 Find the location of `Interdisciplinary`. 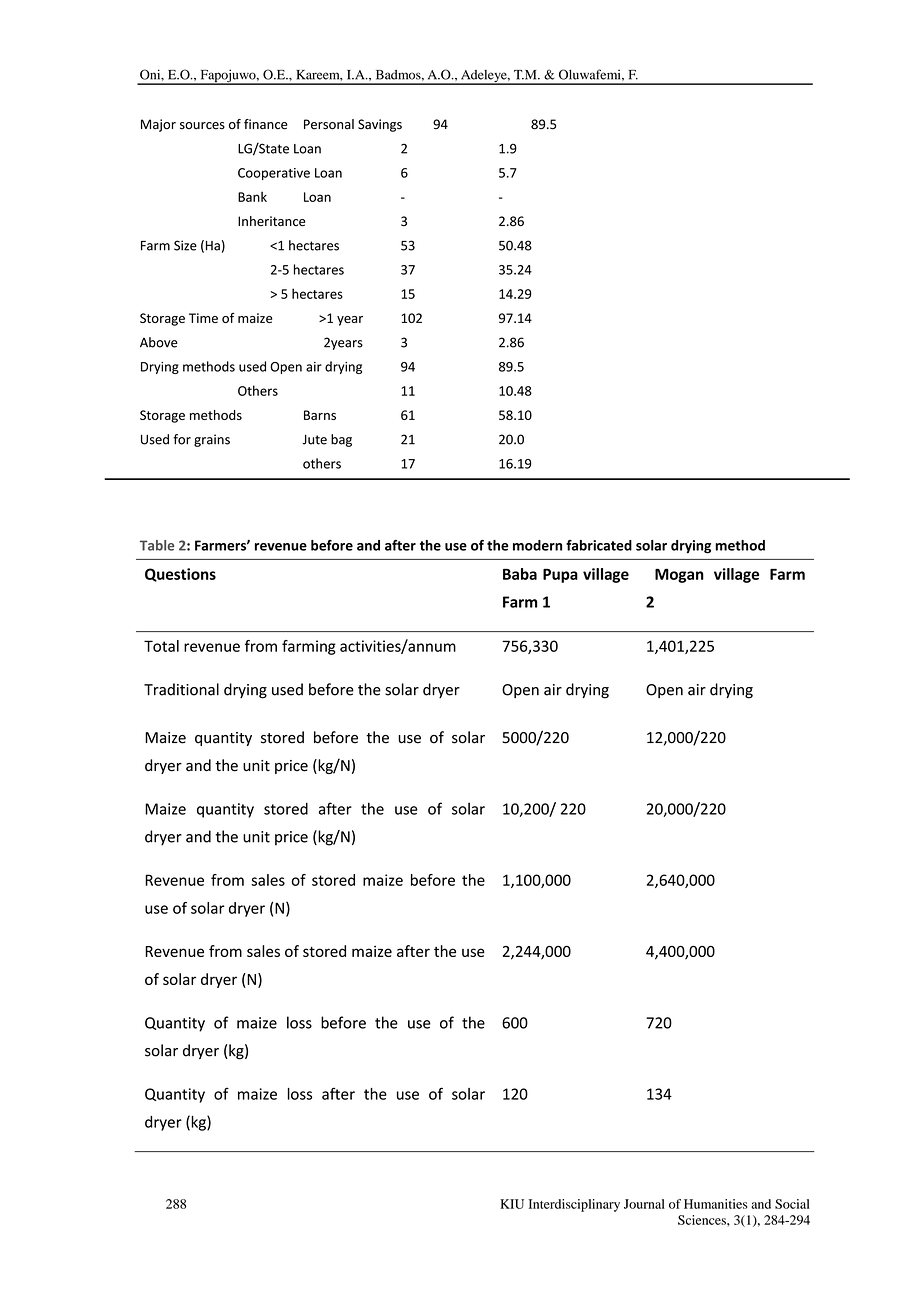

Interdisciplinary is located at coordinates (574, 1205).
